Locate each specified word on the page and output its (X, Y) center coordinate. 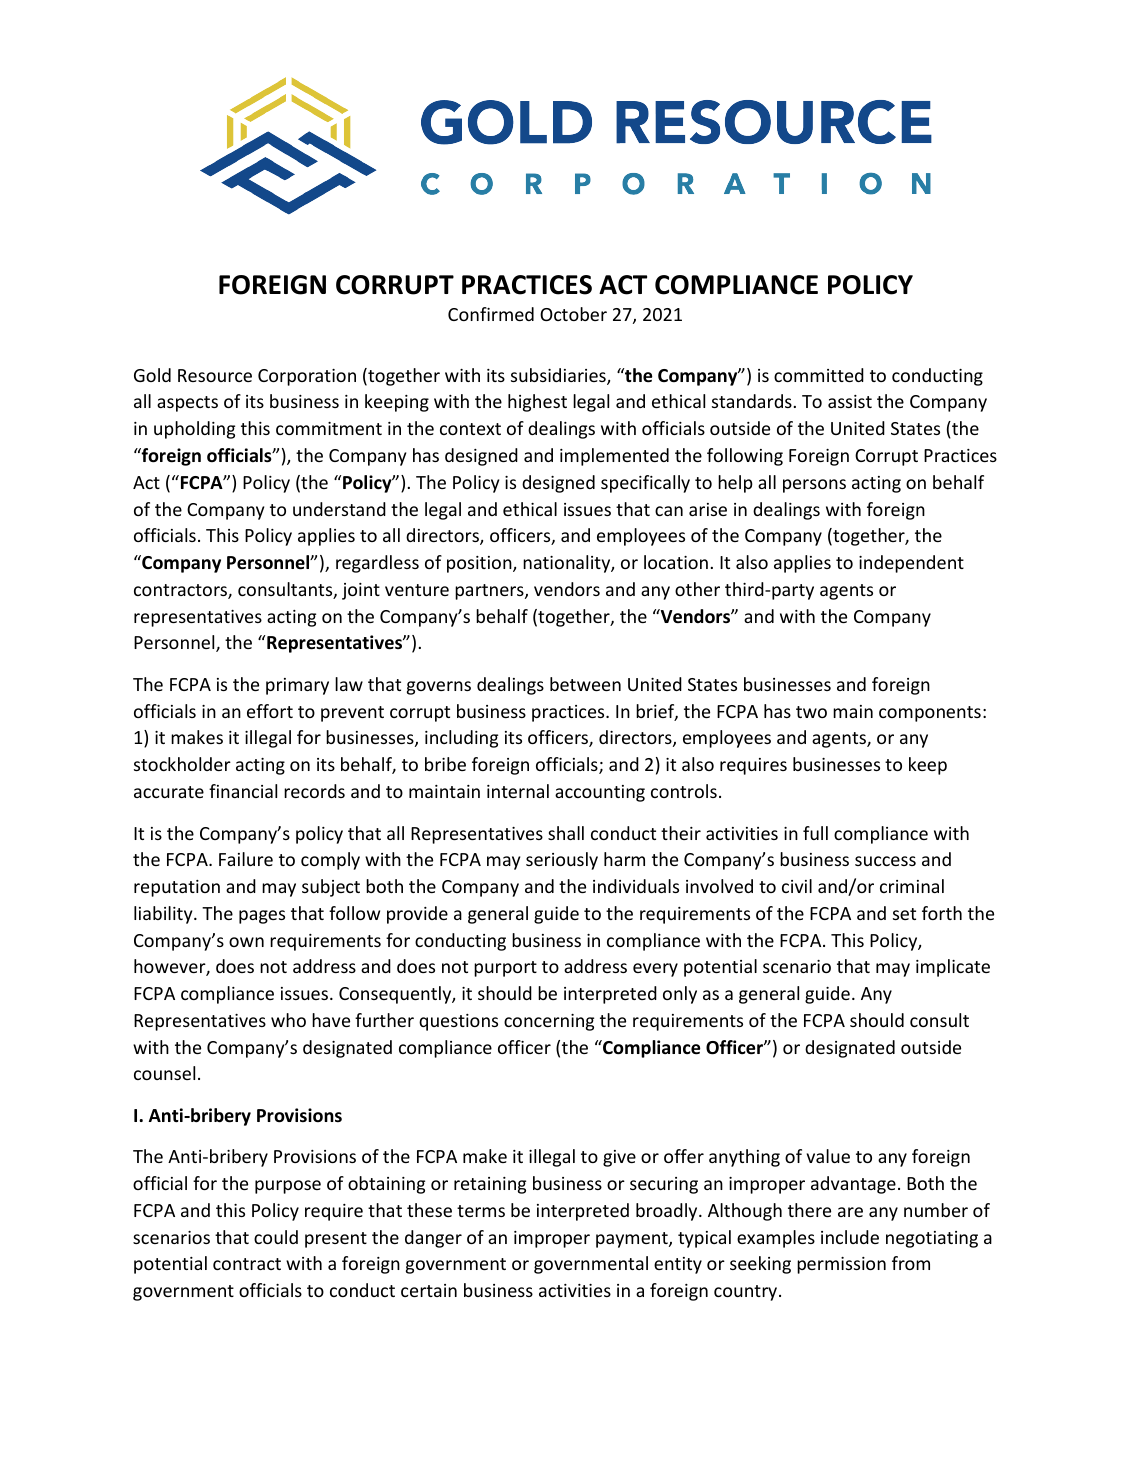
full (815, 833)
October (573, 314)
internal (518, 791)
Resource (215, 375)
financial (243, 791)
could (276, 1237)
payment (633, 1240)
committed (819, 375)
